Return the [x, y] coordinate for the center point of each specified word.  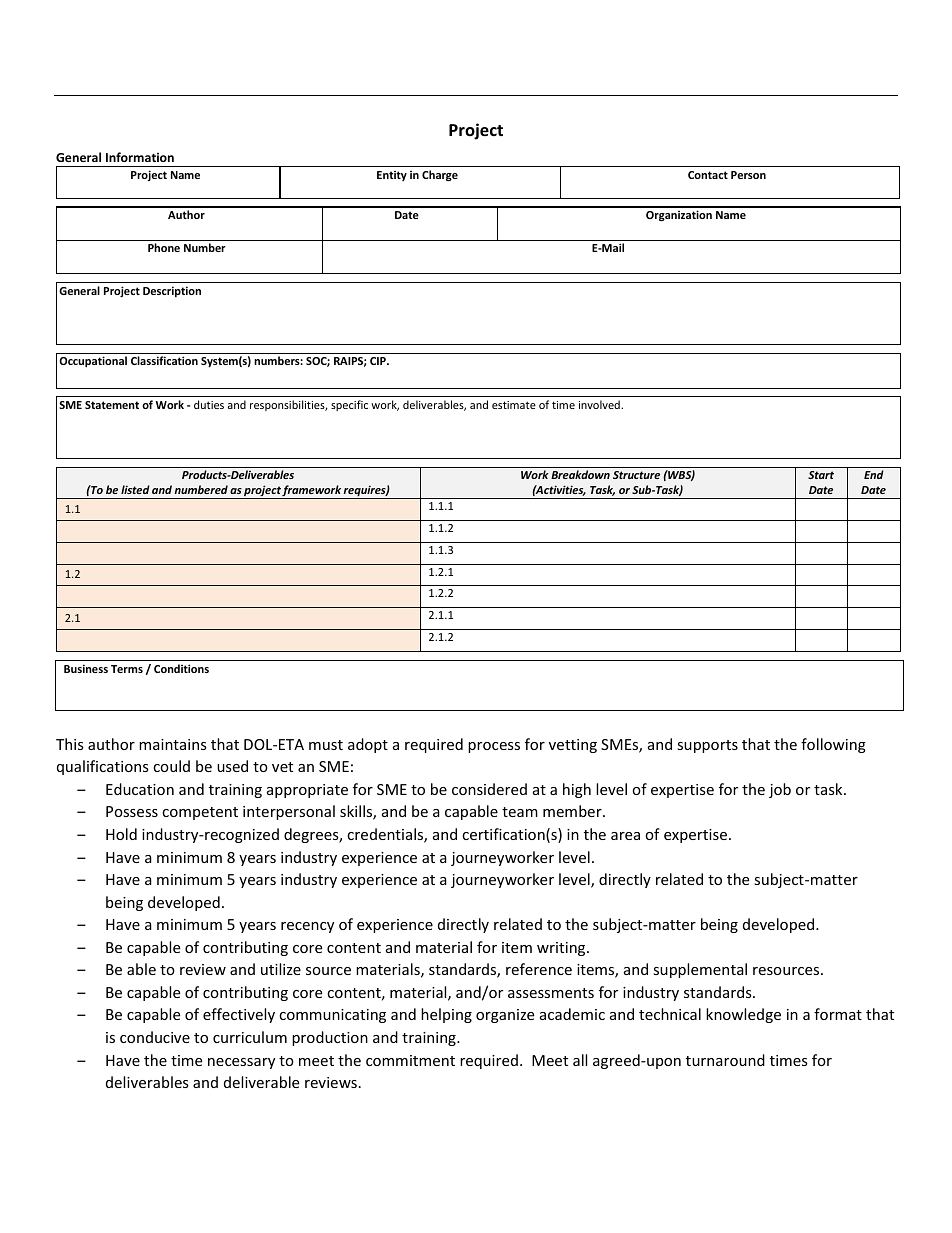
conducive [155, 1037]
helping [446, 1015]
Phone [164, 247]
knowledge [743, 1015]
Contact [708, 175]
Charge [440, 176]
